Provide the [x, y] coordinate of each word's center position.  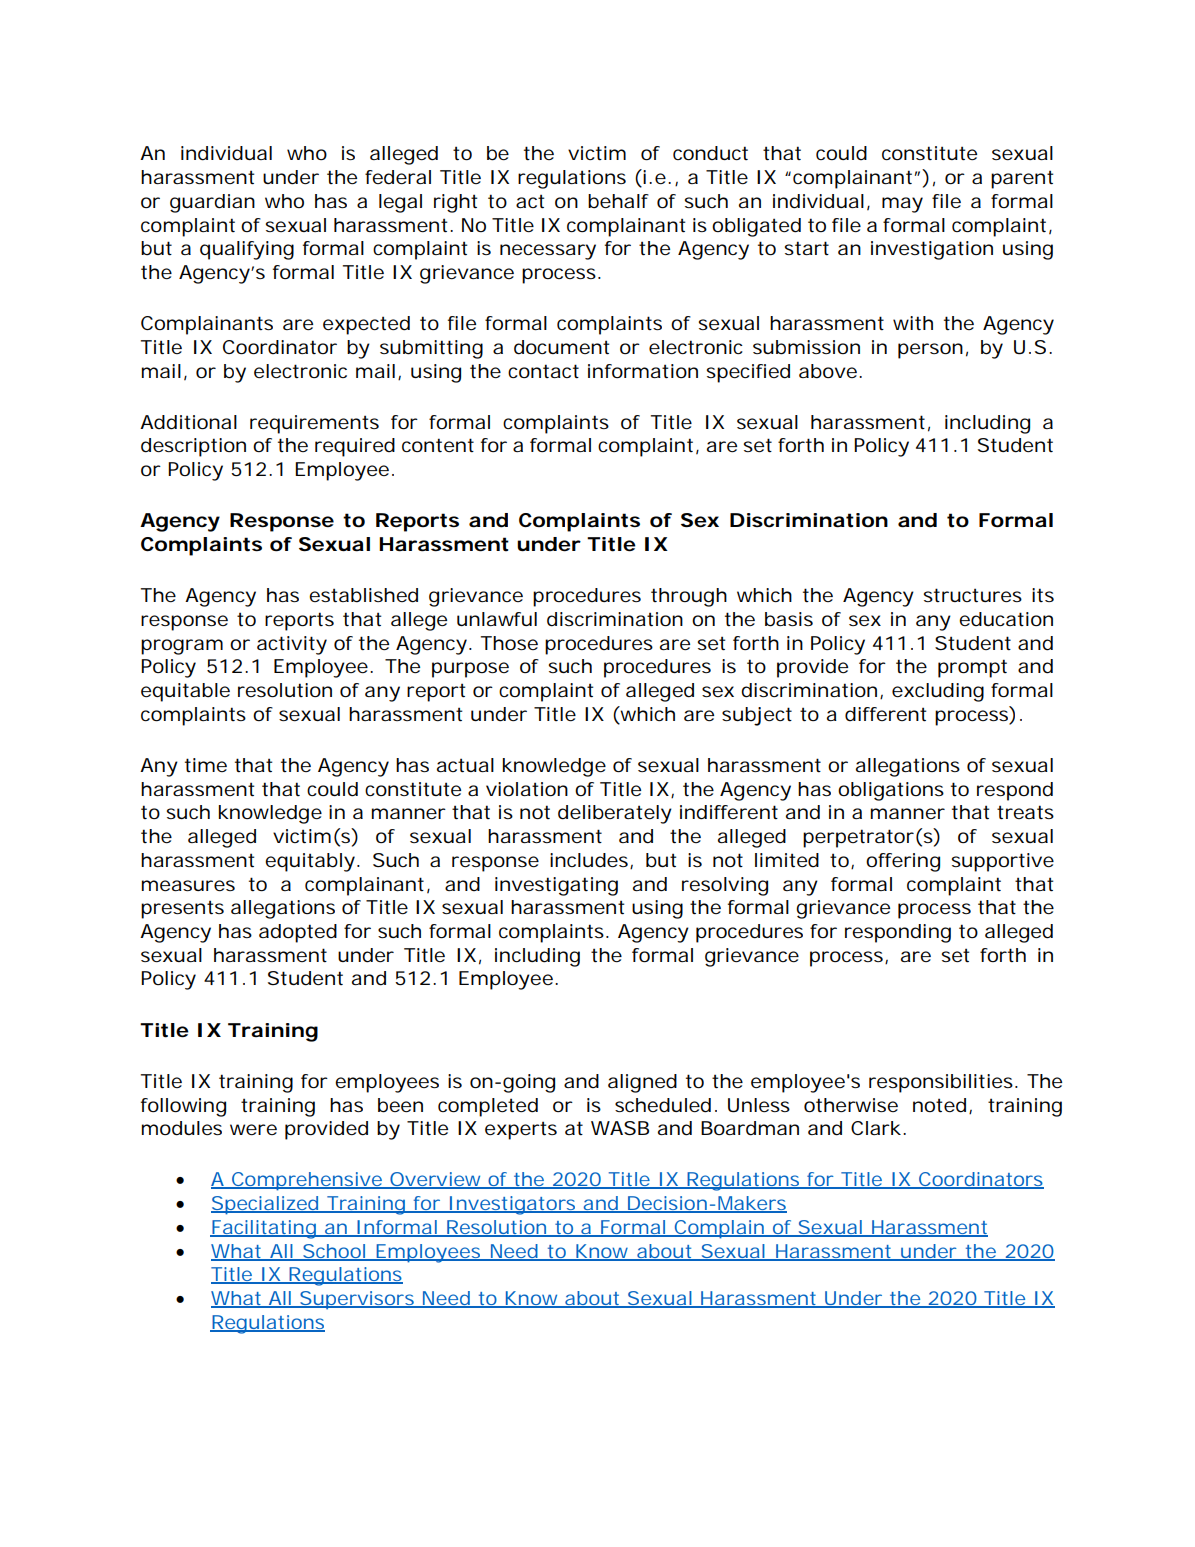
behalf [618, 201]
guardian [212, 203]
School [333, 1252]
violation [527, 789]
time [206, 765]
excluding [938, 692]
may [902, 205]
